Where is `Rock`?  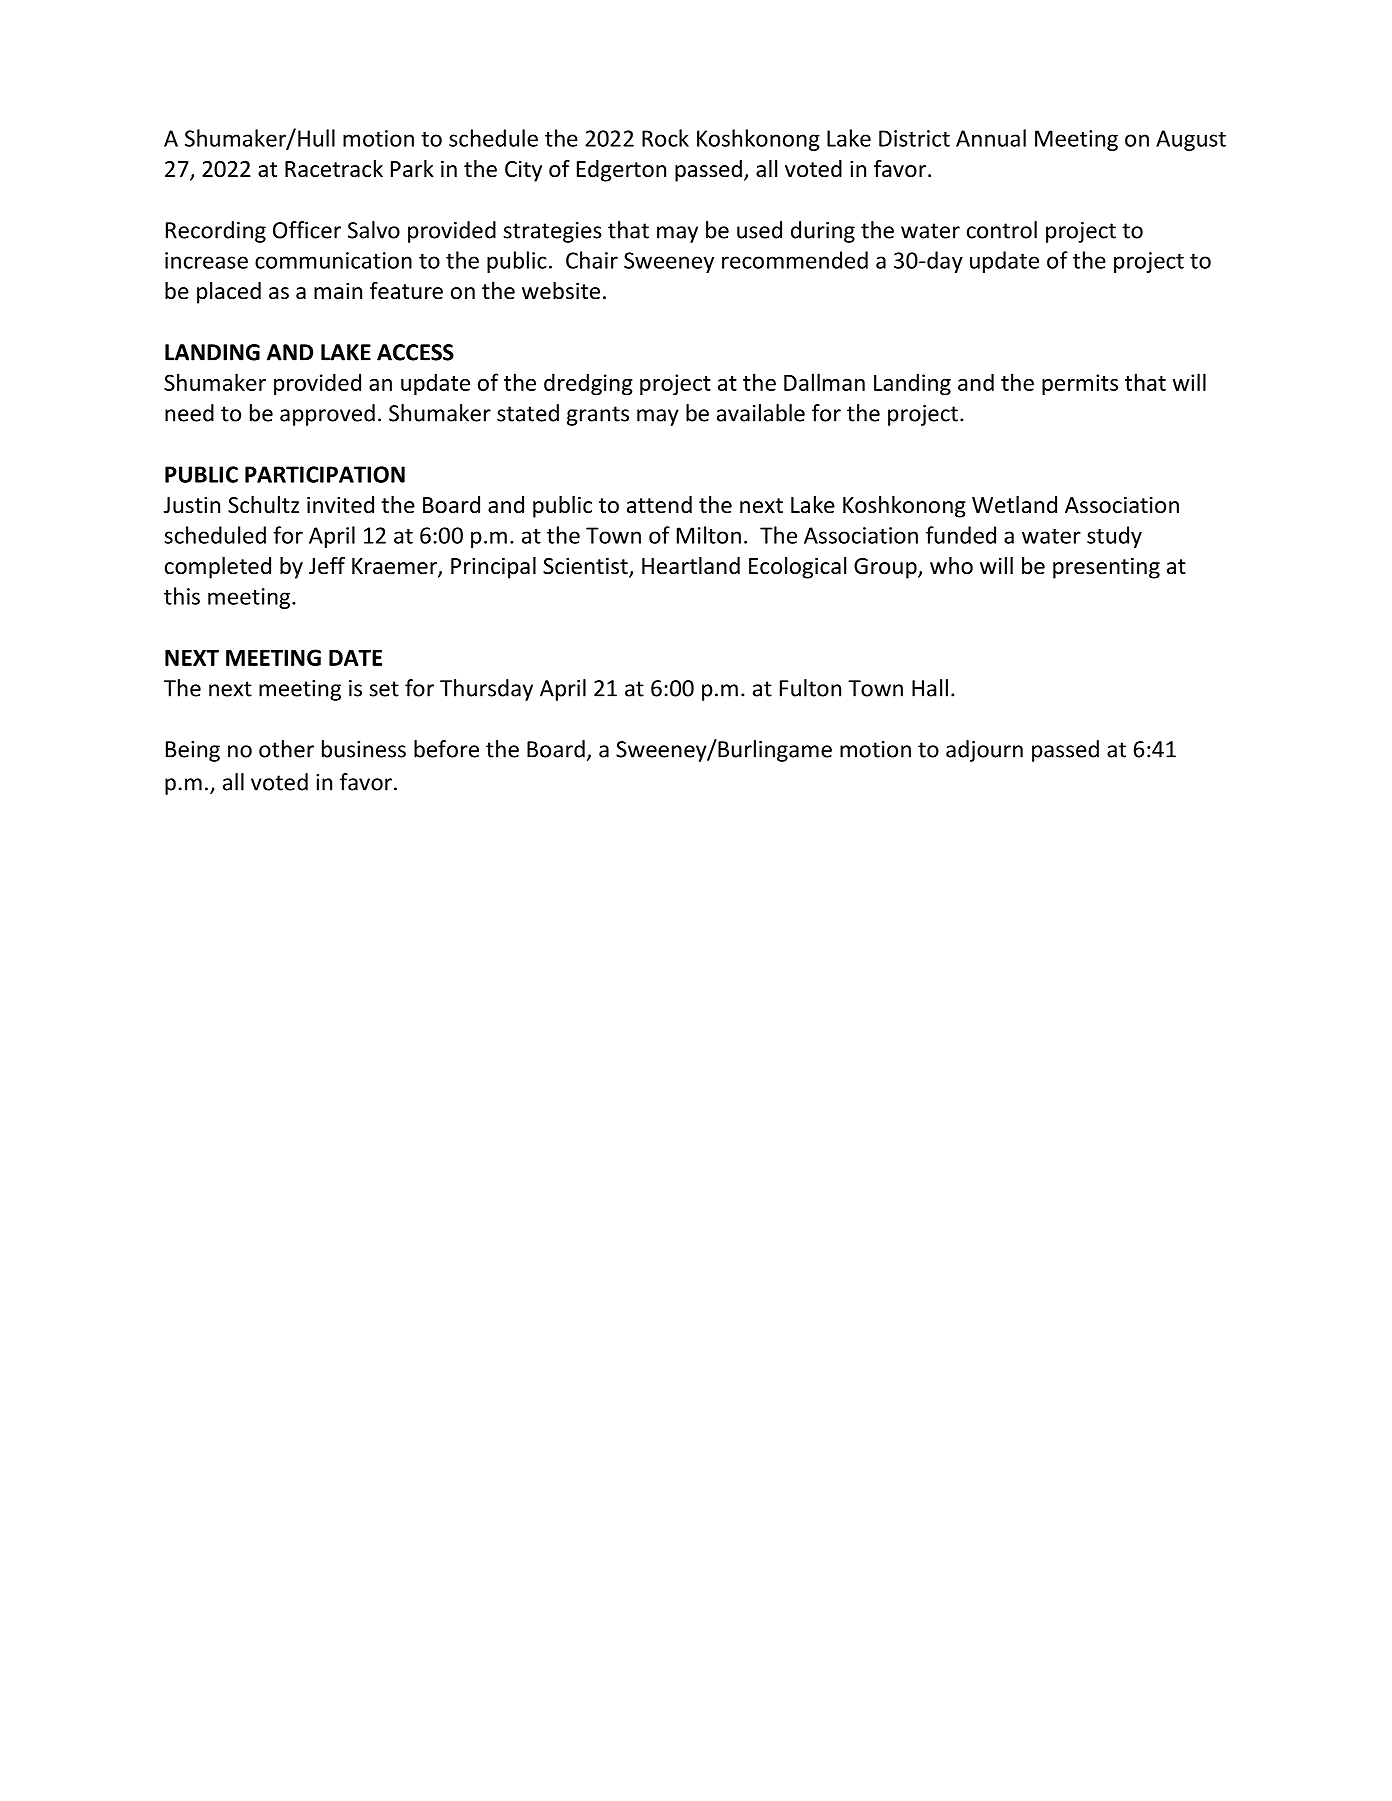 Rock is located at coordinates (665, 138).
